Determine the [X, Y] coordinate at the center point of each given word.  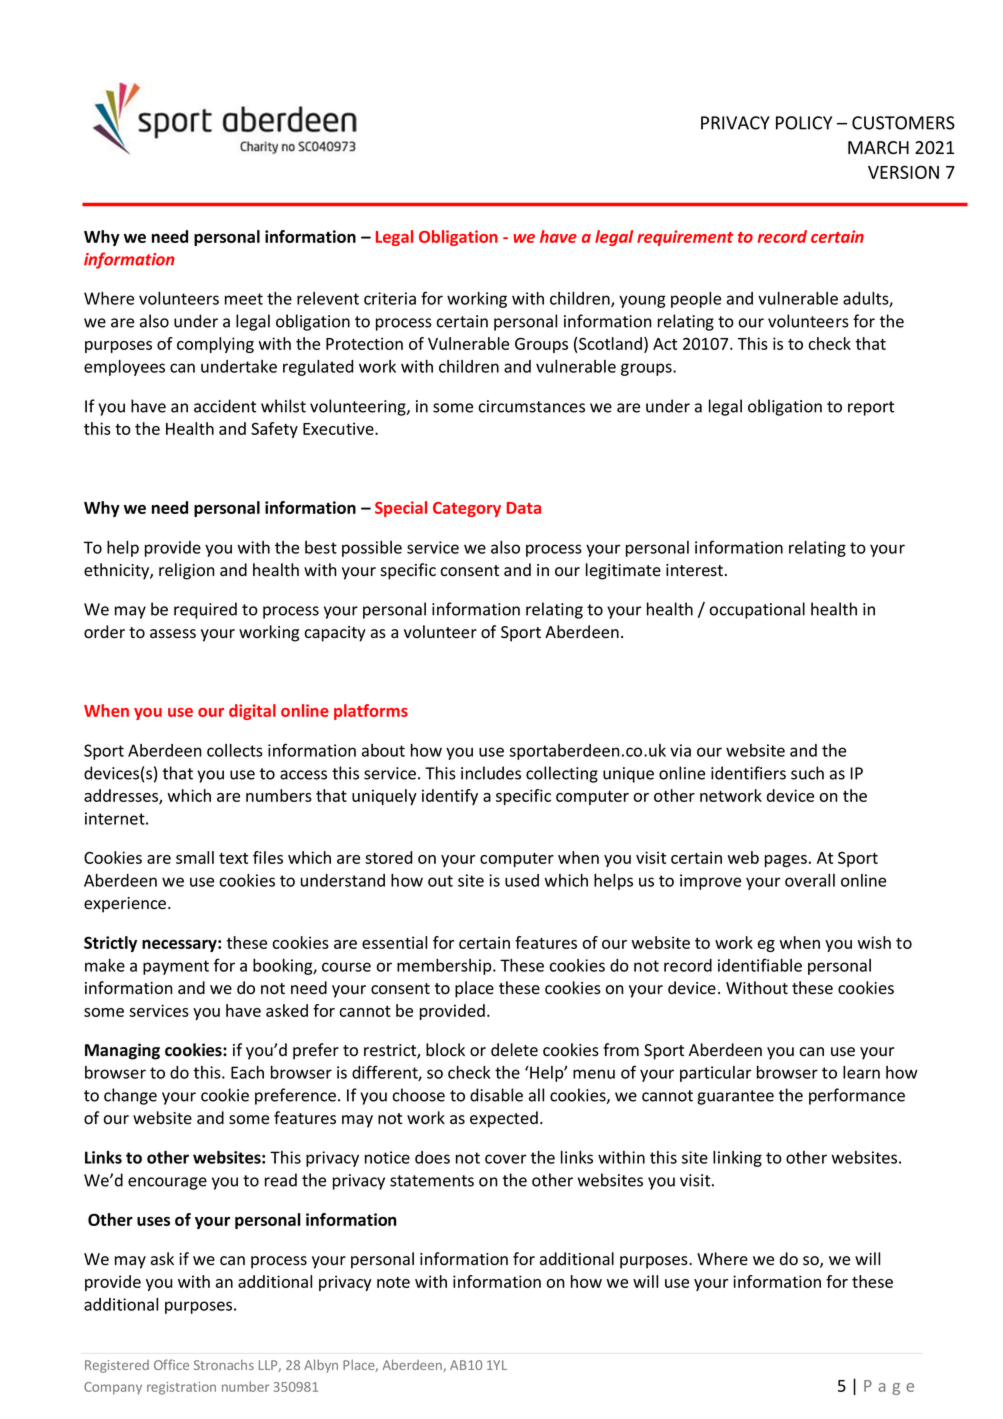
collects [235, 750]
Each [247, 1072]
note [393, 1282]
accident [225, 406]
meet [244, 299]
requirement [685, 238]
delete [514, 1050]
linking [737, 1159]
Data [524, 508]
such [807, 773]
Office [171, 1364]
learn [861, 1072]
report [871, 408]
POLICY [804, 123]
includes [491, 773]
